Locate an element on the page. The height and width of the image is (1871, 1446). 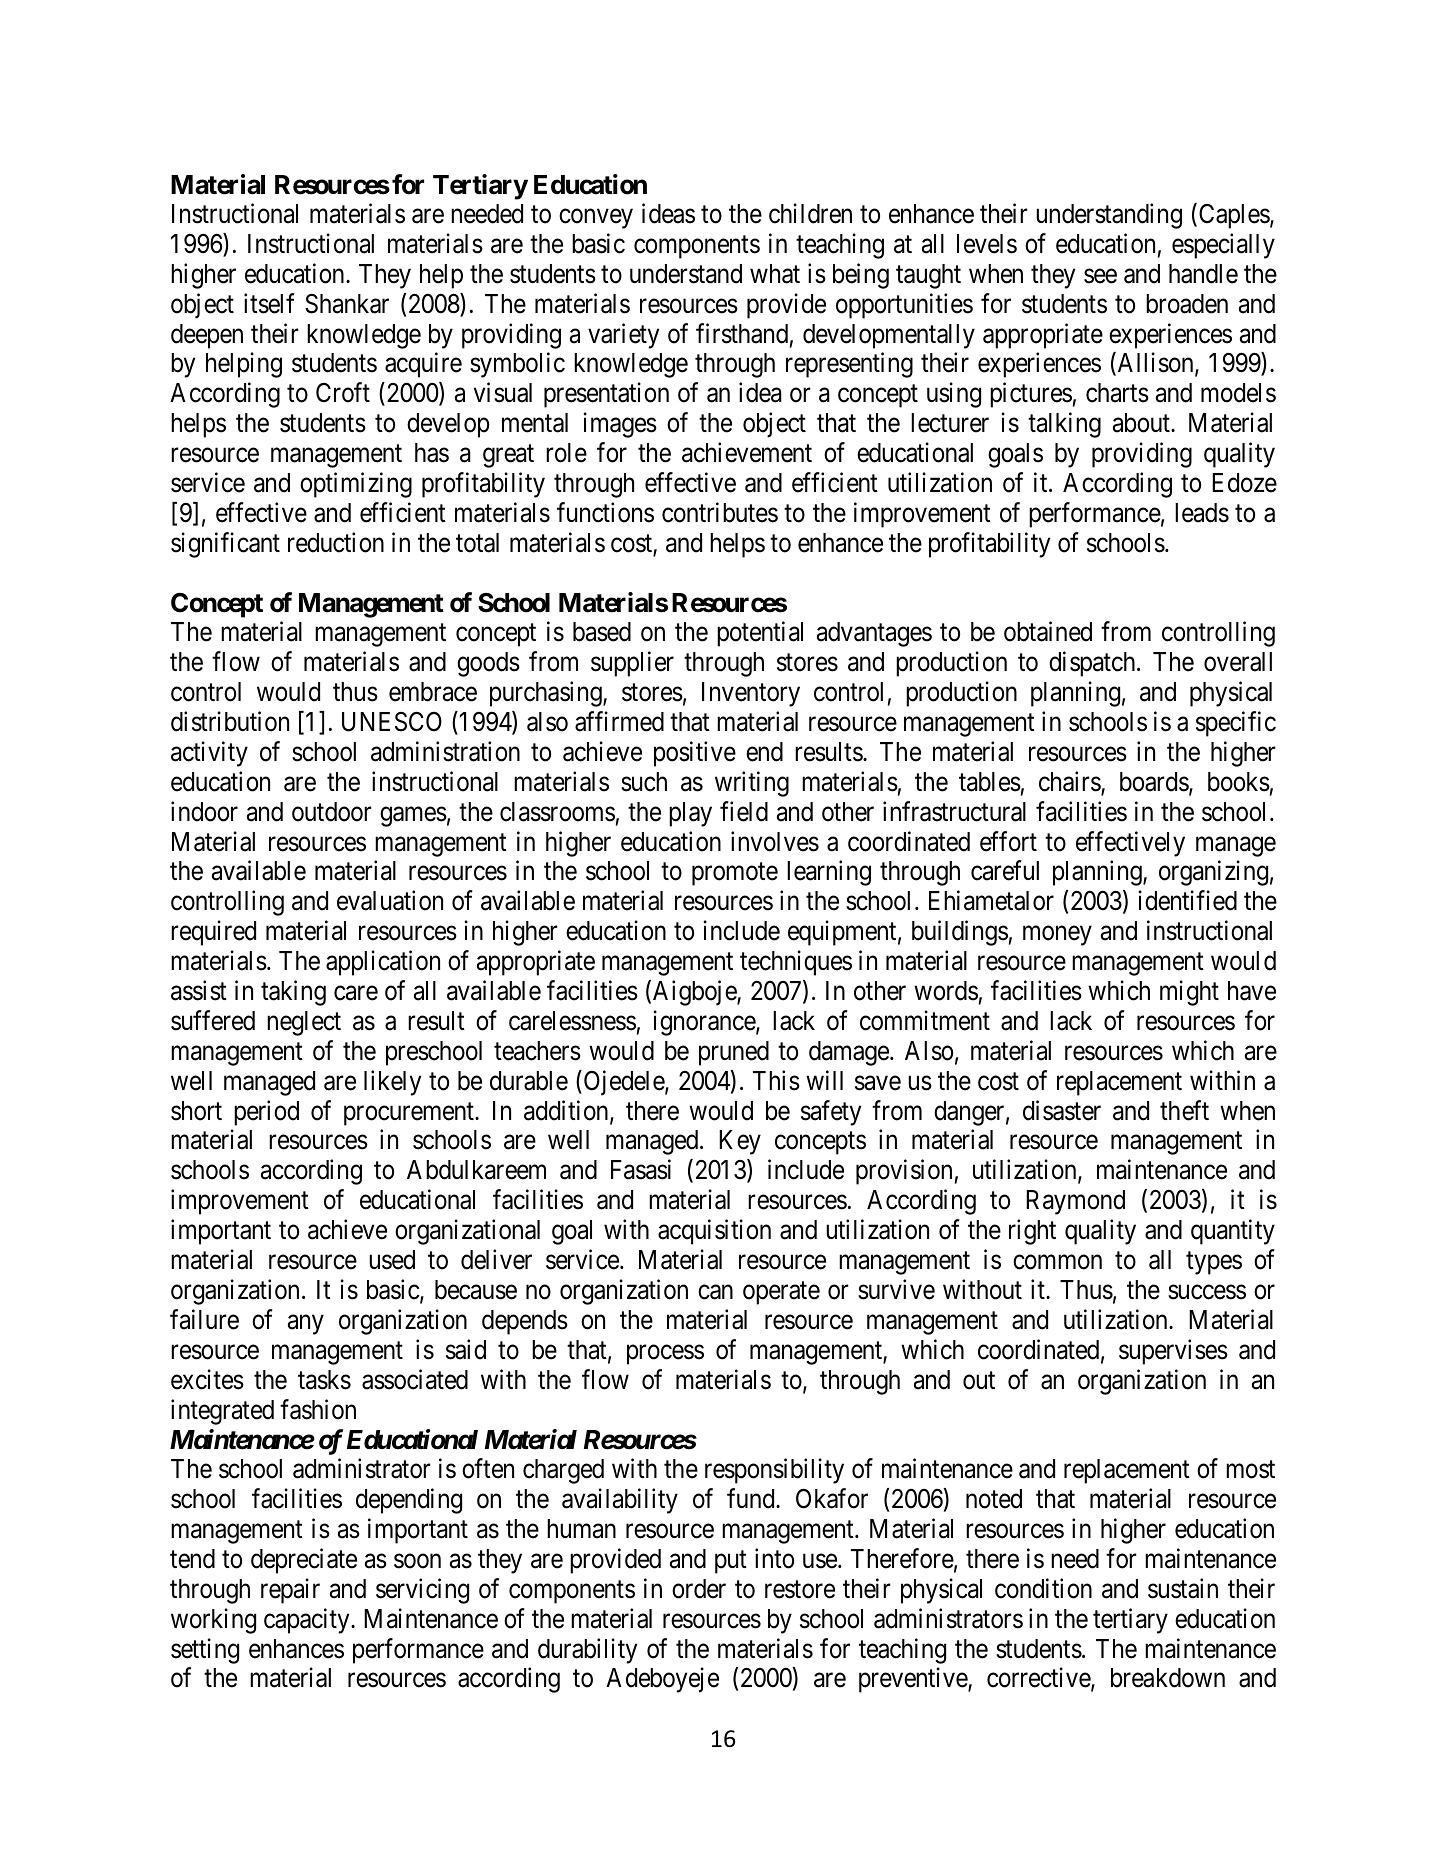
obtained is located at coordinates (1048, 632).
